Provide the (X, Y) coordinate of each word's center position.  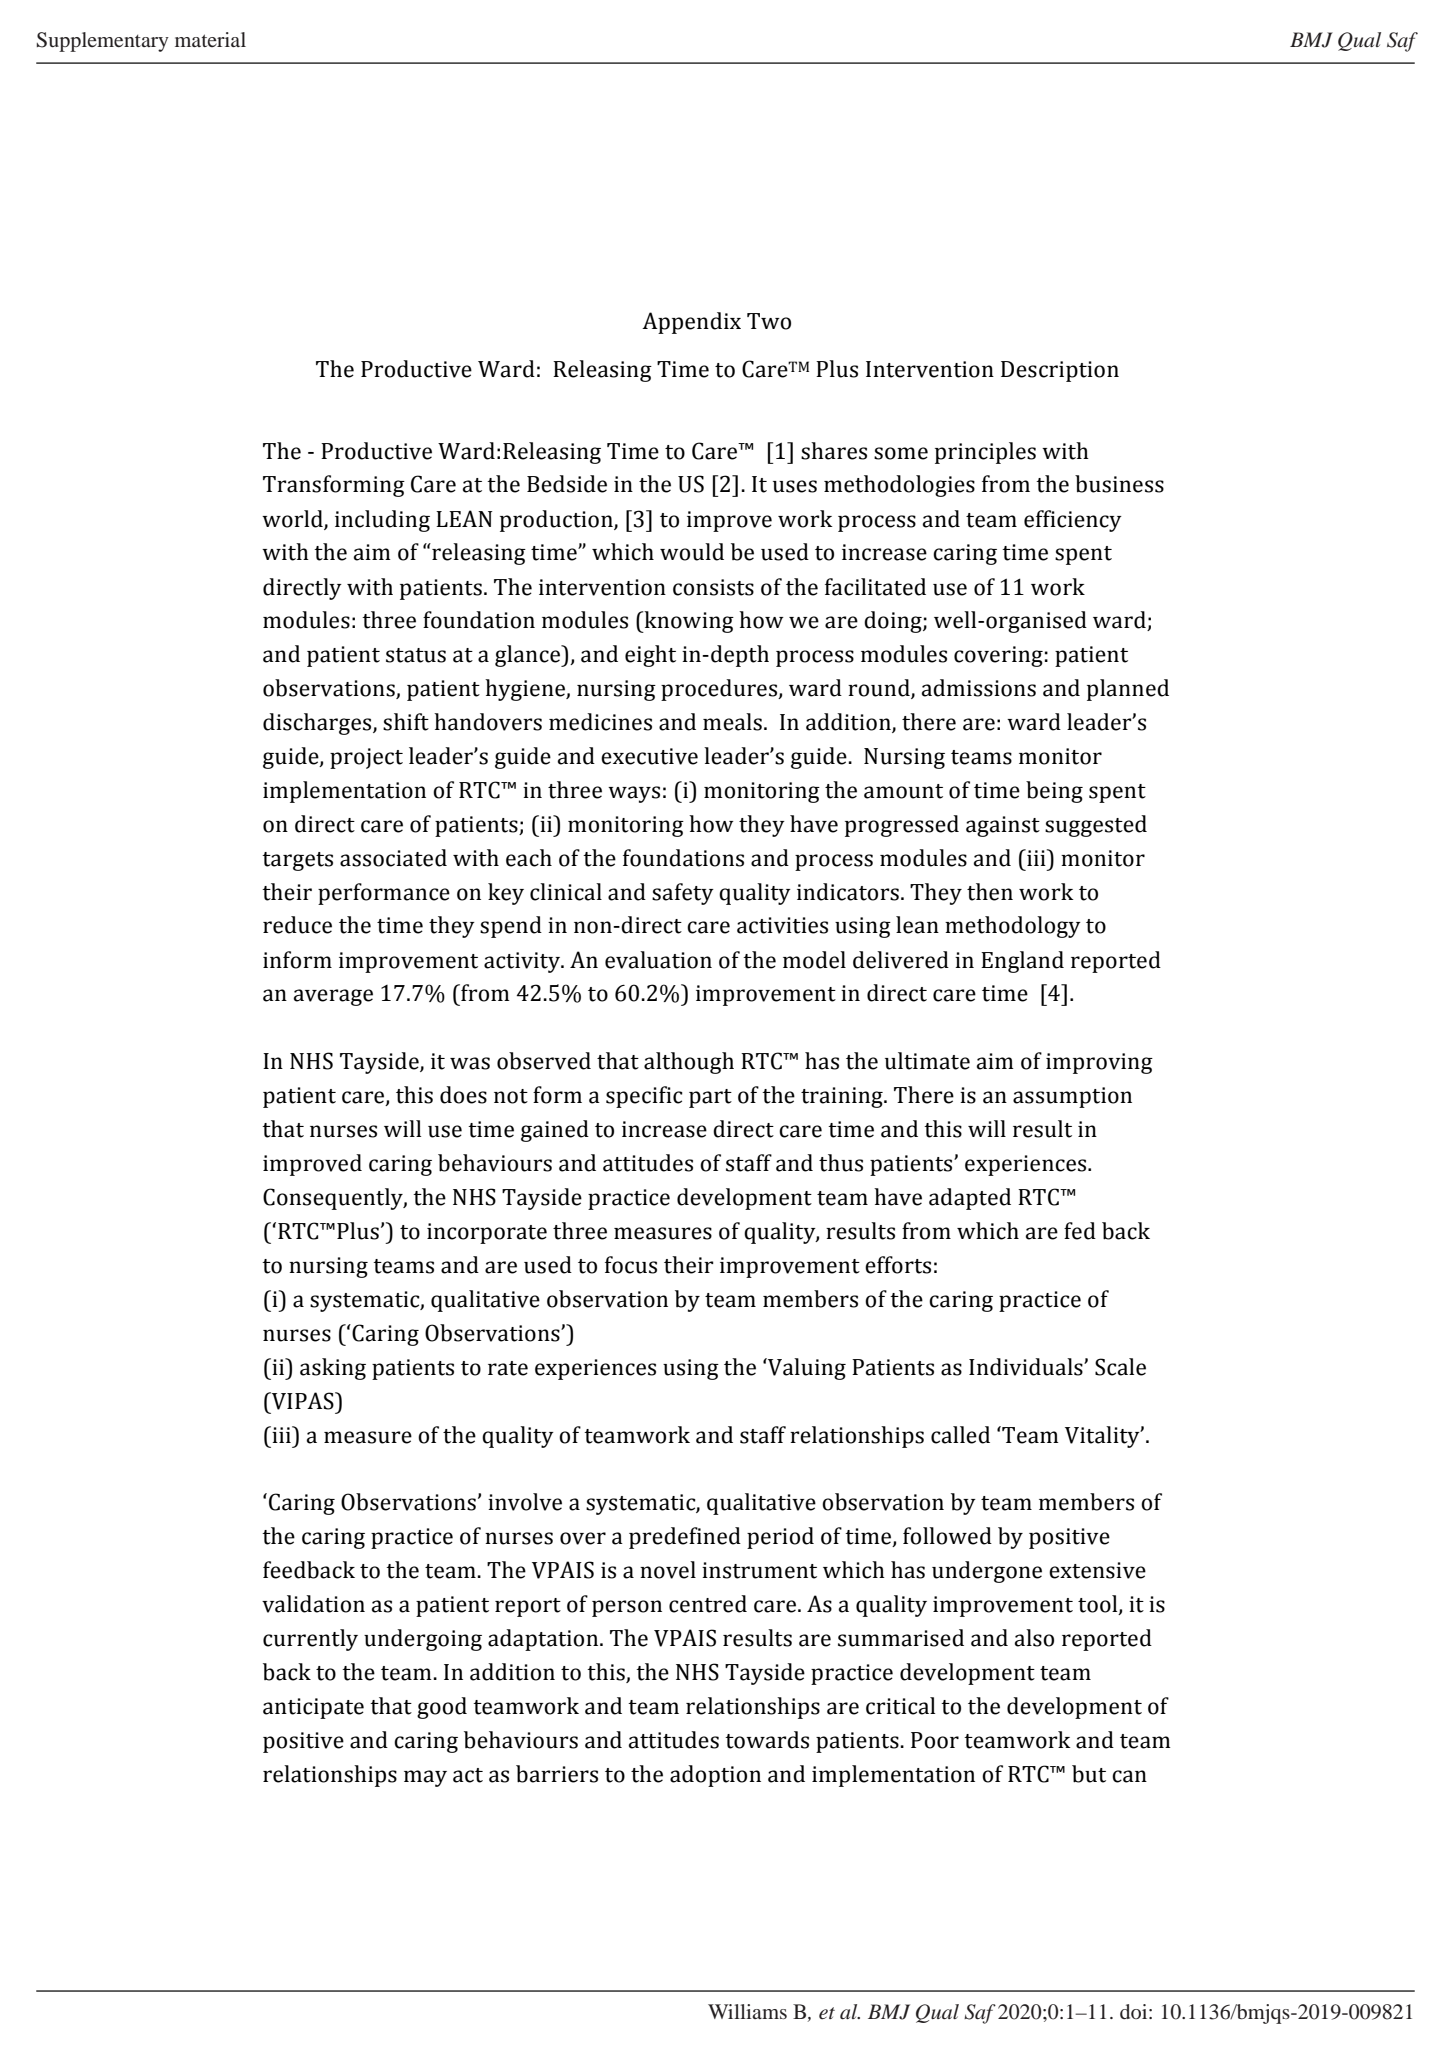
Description (1060, 371)
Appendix (691, 323)
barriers (557, 1774)
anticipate (313, 1708)
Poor (935, 1740)
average (333, 997)
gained (555, 1131)
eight (650, 656)
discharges (318, 724)
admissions (979, 688)
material (210, 39)
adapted (970, 1199)
